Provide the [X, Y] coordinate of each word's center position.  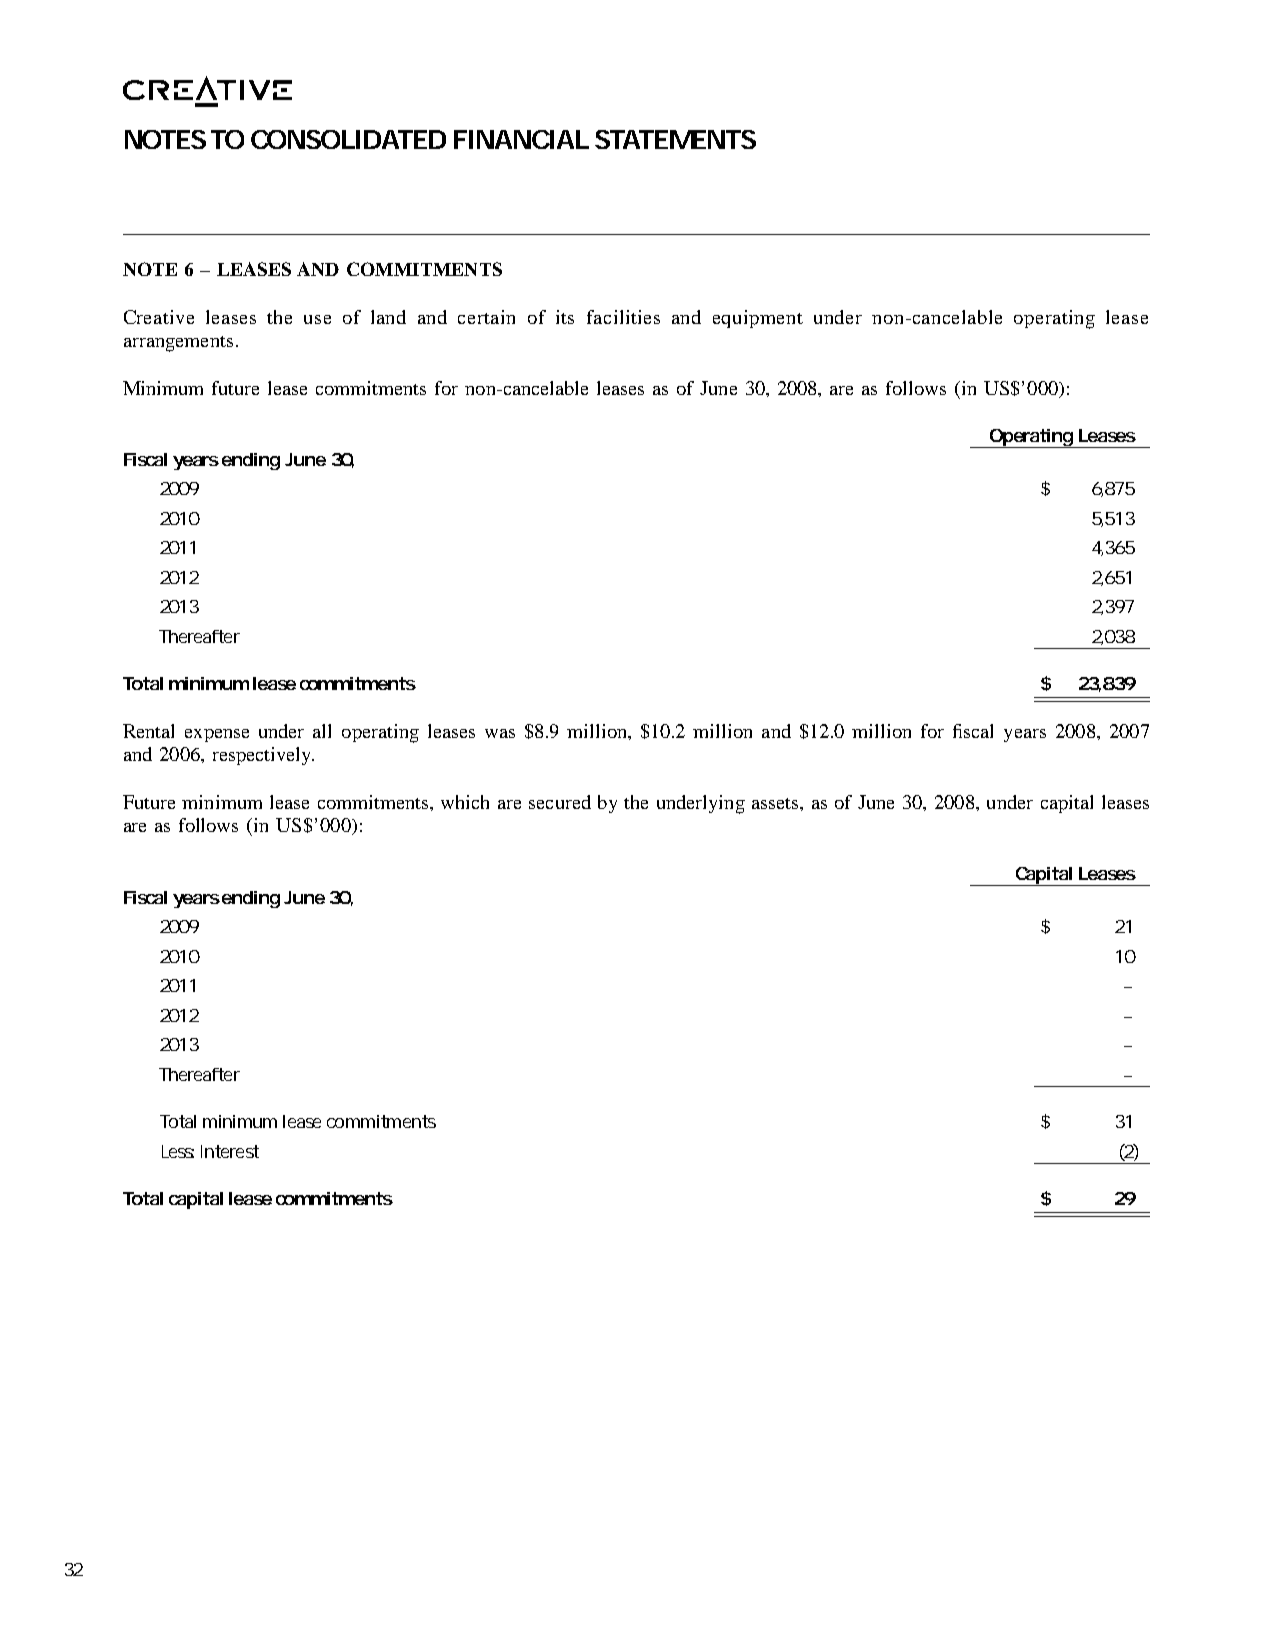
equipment [758, 319]
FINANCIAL [521, 139]
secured [560, 802]
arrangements [178, 344]
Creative [159, 317]
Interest [230, 1151]
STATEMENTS [675, 139]
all [322, 731]
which [465, 802]
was [500, 733]
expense [217, 735]
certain [486, 317]
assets [776, 803]
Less [178, 1151]
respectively [263, 756]
